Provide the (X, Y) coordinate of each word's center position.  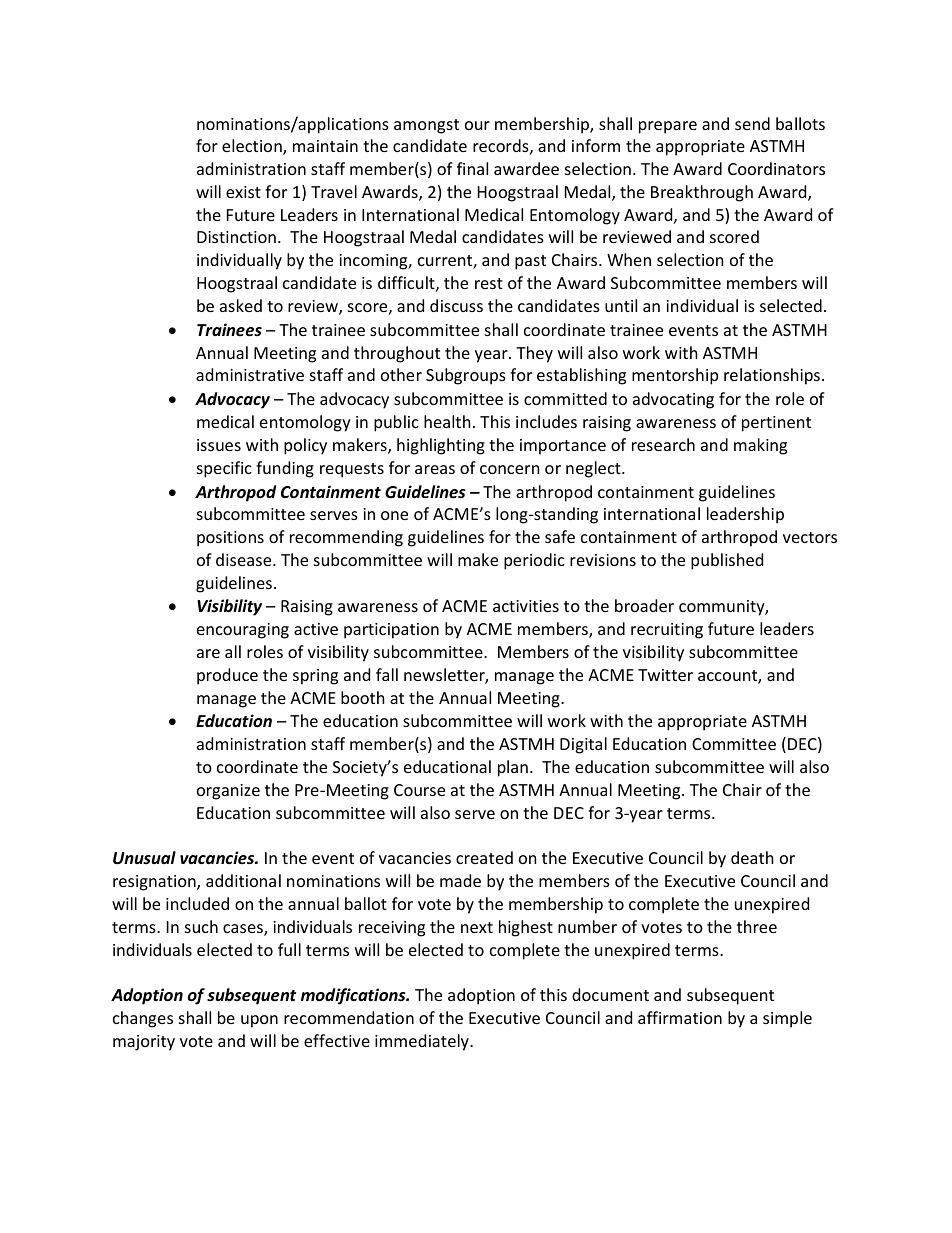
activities (526, 606)
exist (243, 192)
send (752, 123)
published (727, 561)
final (472, 168)
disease (245, 559)
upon (259, 1021)
